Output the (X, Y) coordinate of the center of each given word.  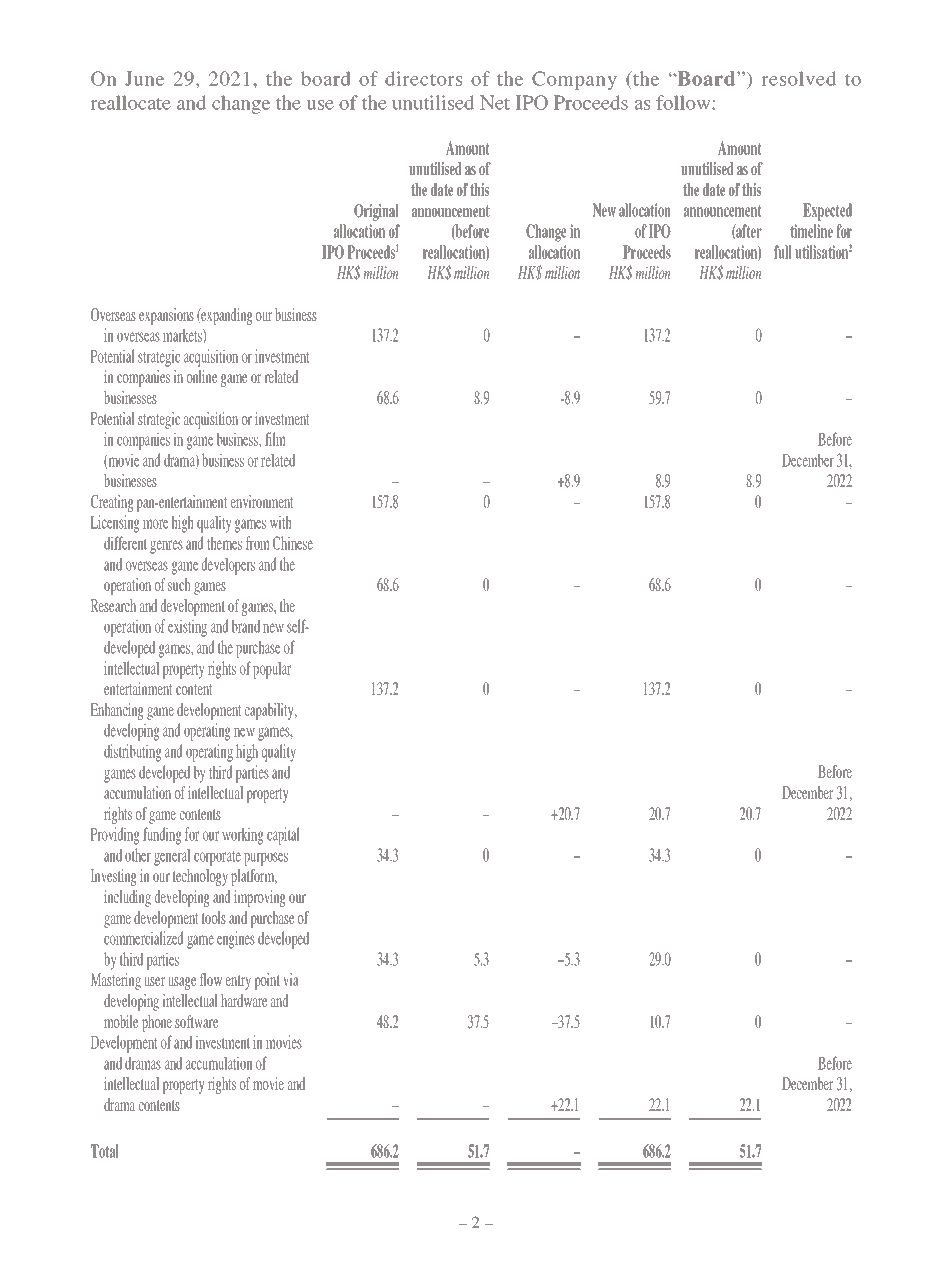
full (783, 252)
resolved (798, 78)
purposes (266, 859)
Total (105, 1151)
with (281, 522)
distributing (133, 753)
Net (495, 102)
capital (283, 836)
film (275, 439)
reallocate (130, 102)
